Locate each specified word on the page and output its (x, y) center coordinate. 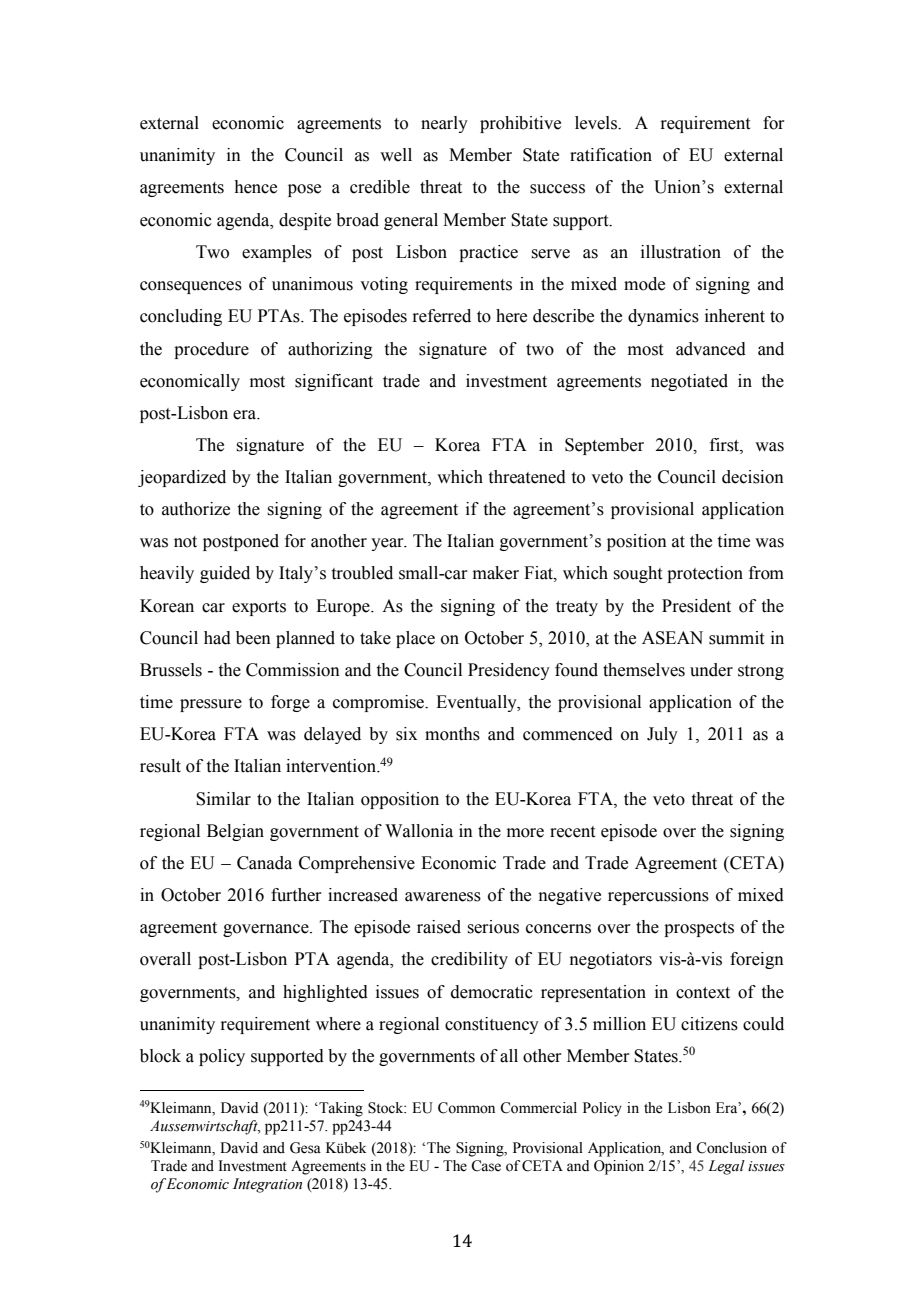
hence (255, 187)
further (296, 895)
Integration (267, 1185)
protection (705, 574)
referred (441, 316)
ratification (611, 155)
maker (496, 573)
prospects (699, 929)
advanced (711, 349)
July (662, 735)
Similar (223, 799)
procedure (211, 350)
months (452, 734)
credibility (469, 960)
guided (225, 574)
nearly (444, 124)
